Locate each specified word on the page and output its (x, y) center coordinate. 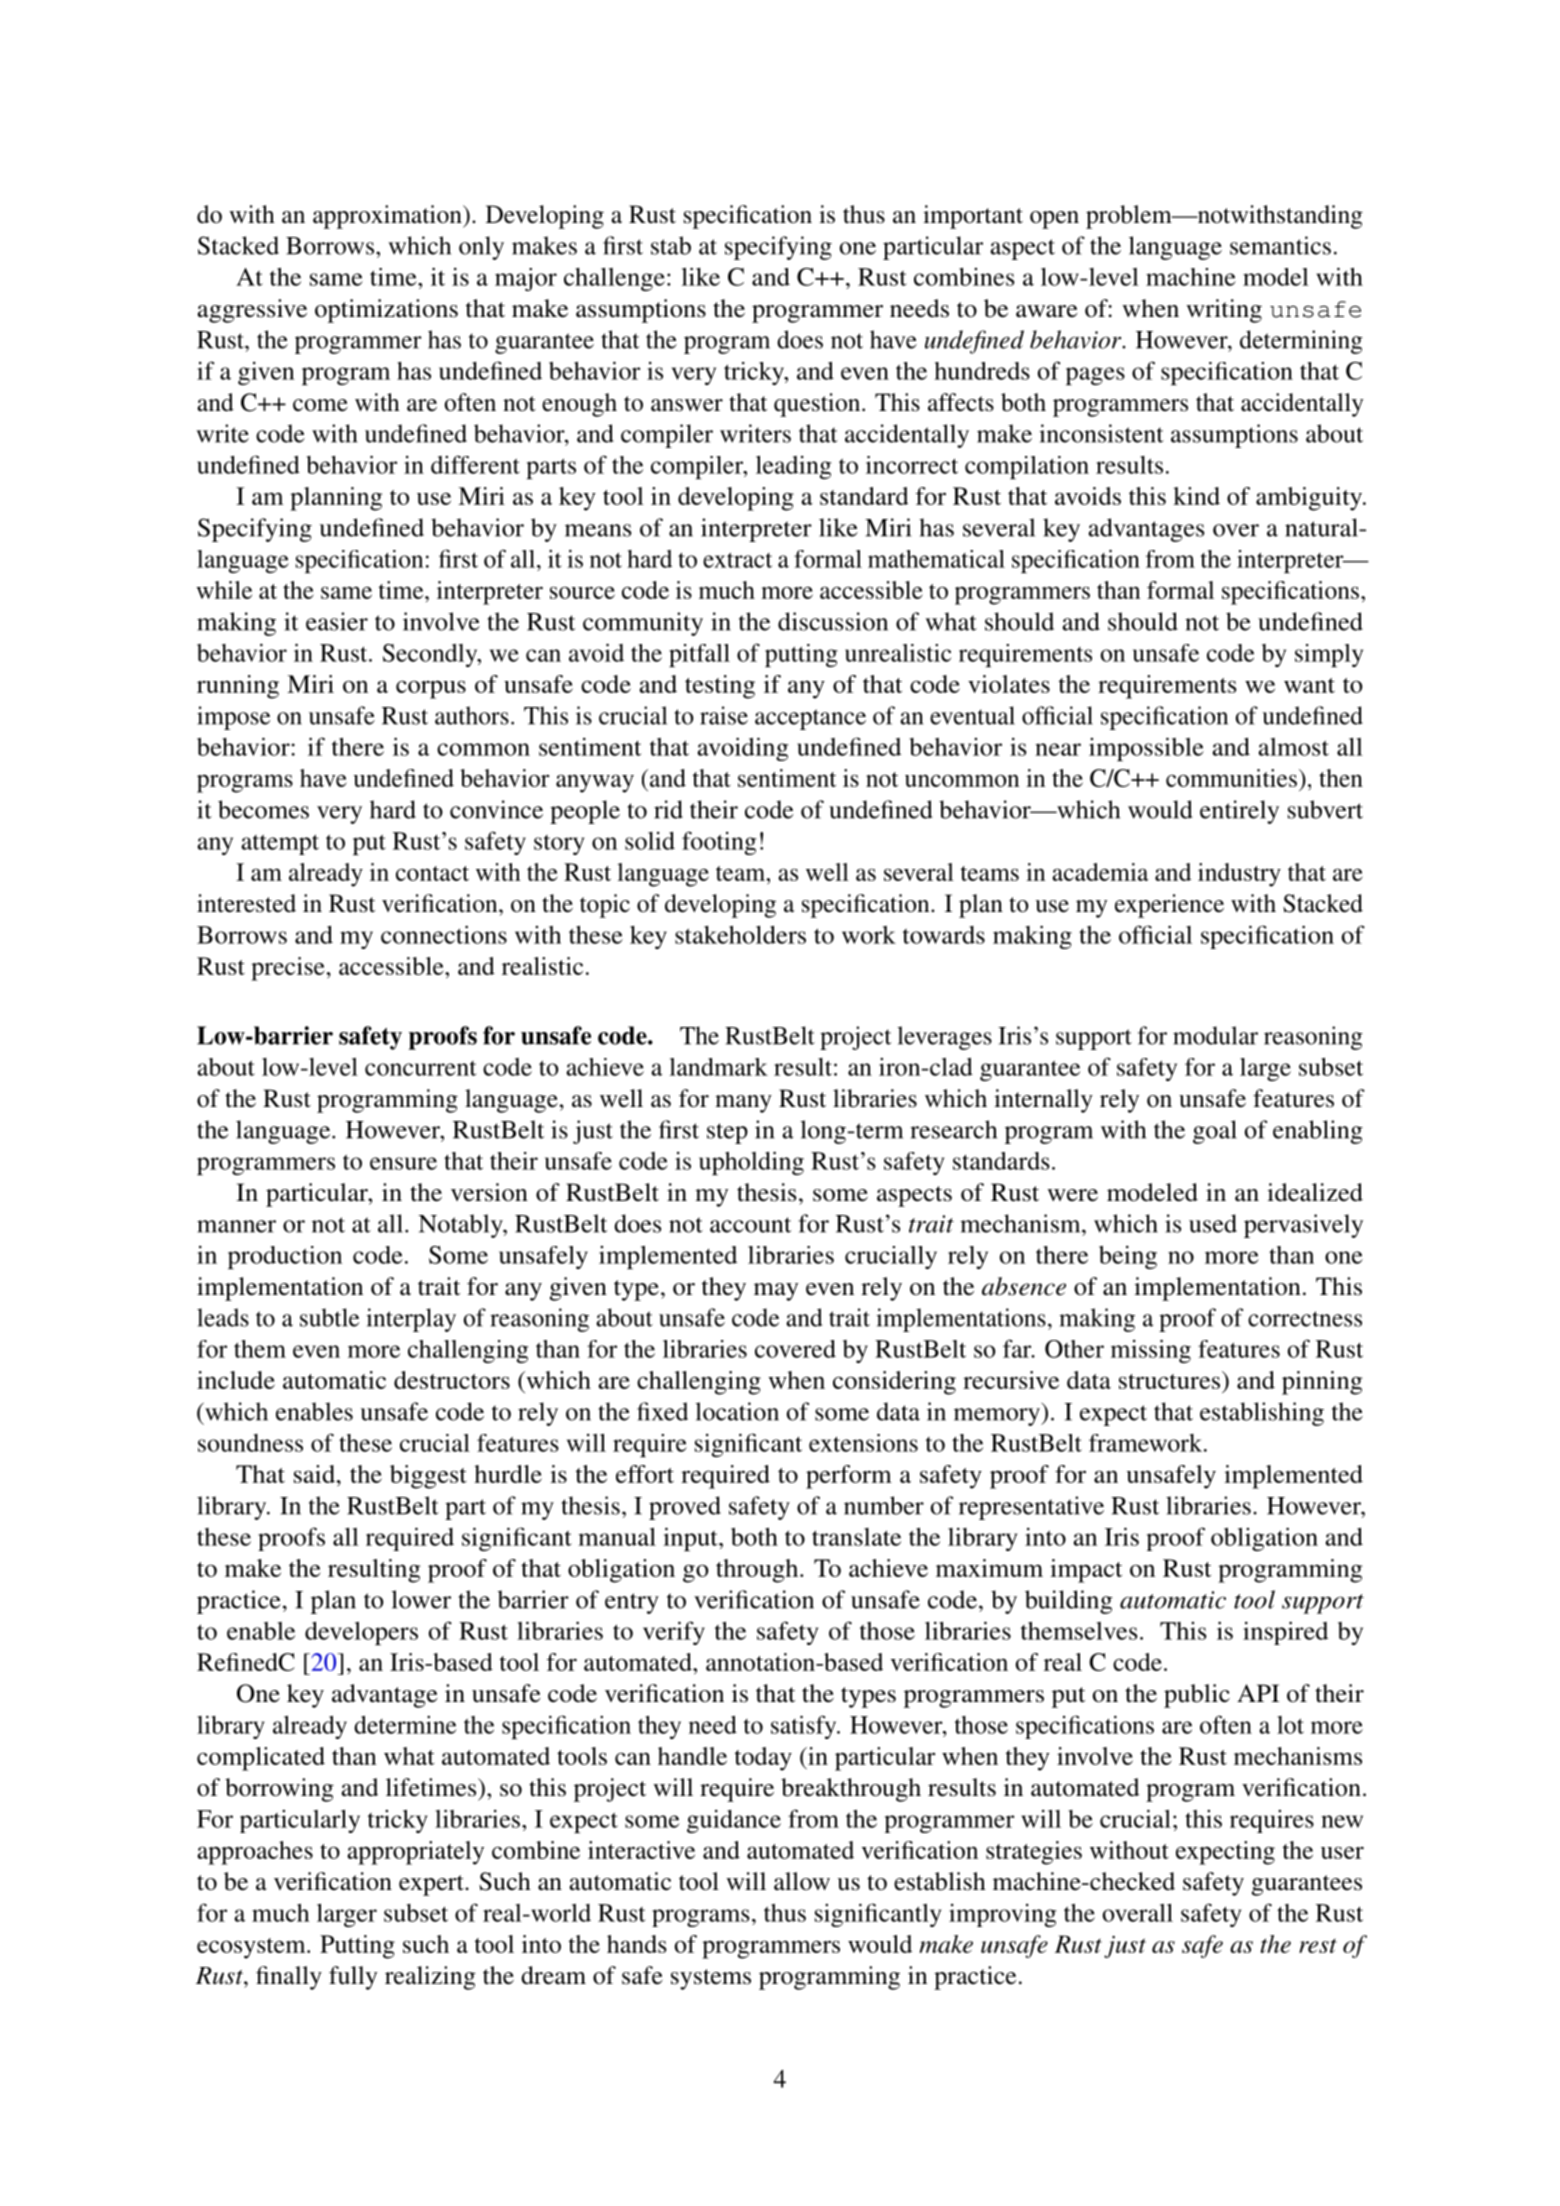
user (1342, 1852)
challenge (614, 279)
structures (1169, 1381)
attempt (280, 844)
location (737, 1411)
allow (802, 1881)
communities (1231, 778)
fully (353, 1978)
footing (719, 843)
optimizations (386, 311)
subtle (329, 1317)
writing (1224, 311)
